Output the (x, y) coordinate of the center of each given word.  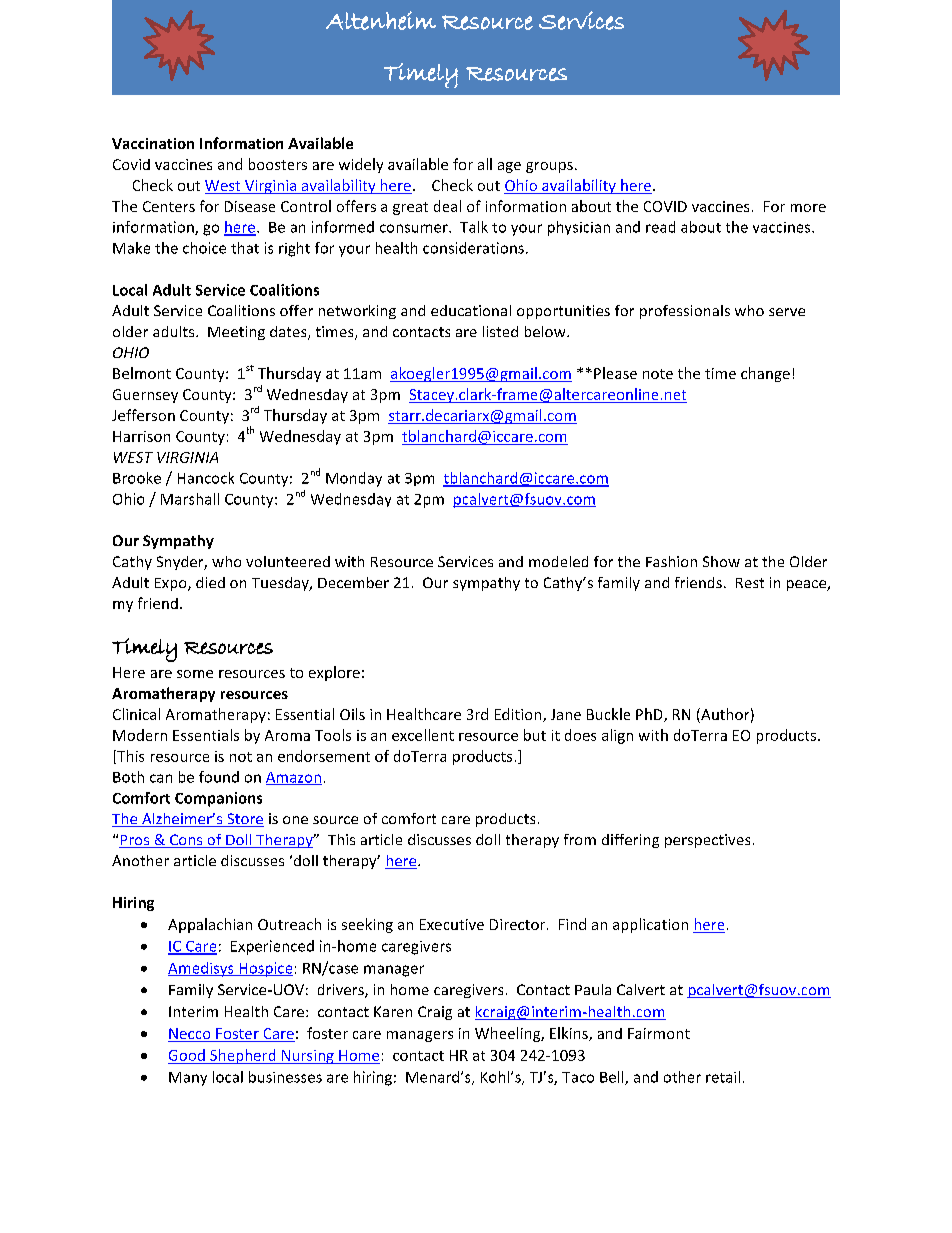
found (219, 777)
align (617, 736)
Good (187, 1055)
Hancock (206, 478)
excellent (423, 735)
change (765, 374)
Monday (354, 479)
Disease (250, 206)
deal (447, 206)
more (808, 208)
